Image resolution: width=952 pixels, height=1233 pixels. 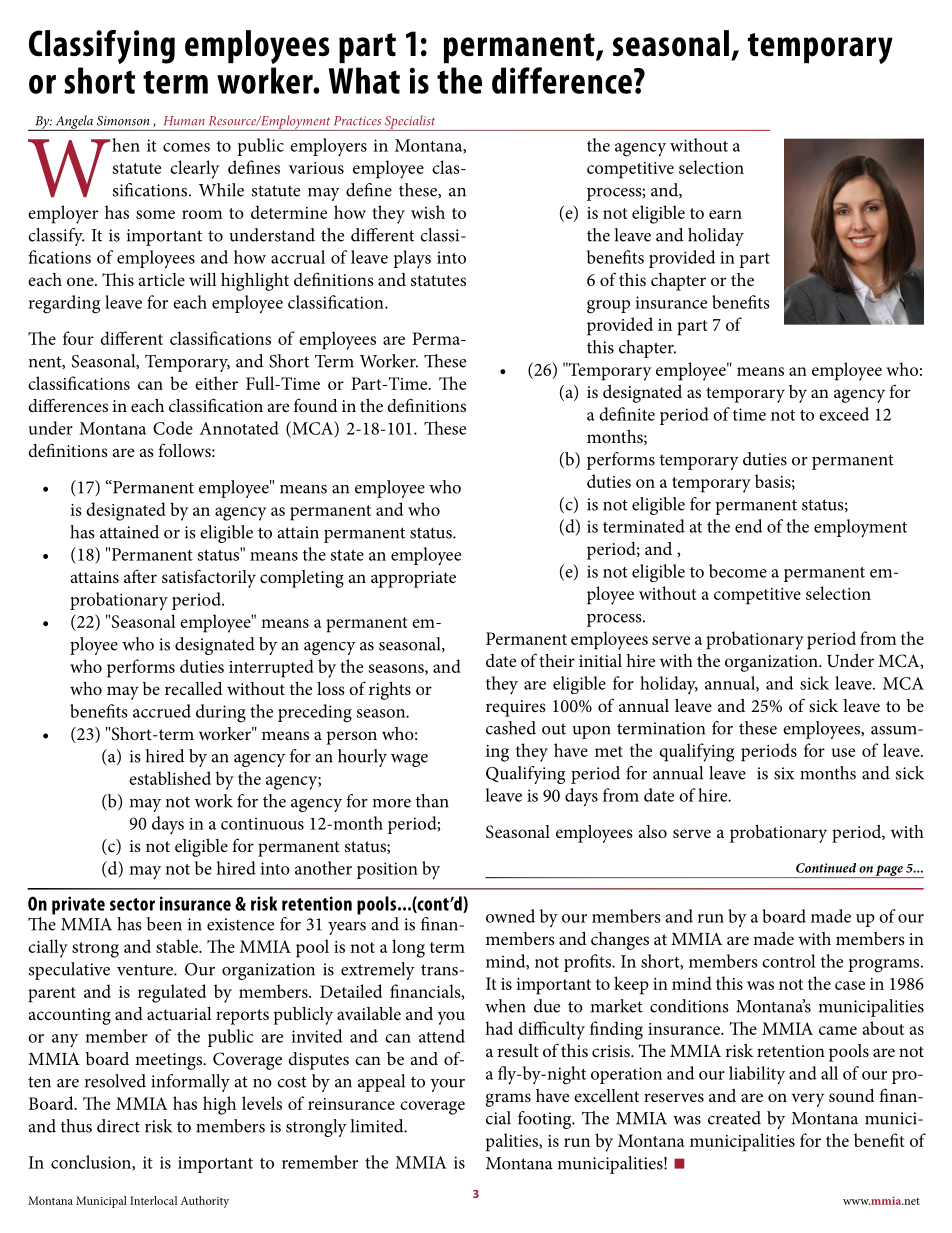 I want to click on Authority, so click(x=204, y=1202).
